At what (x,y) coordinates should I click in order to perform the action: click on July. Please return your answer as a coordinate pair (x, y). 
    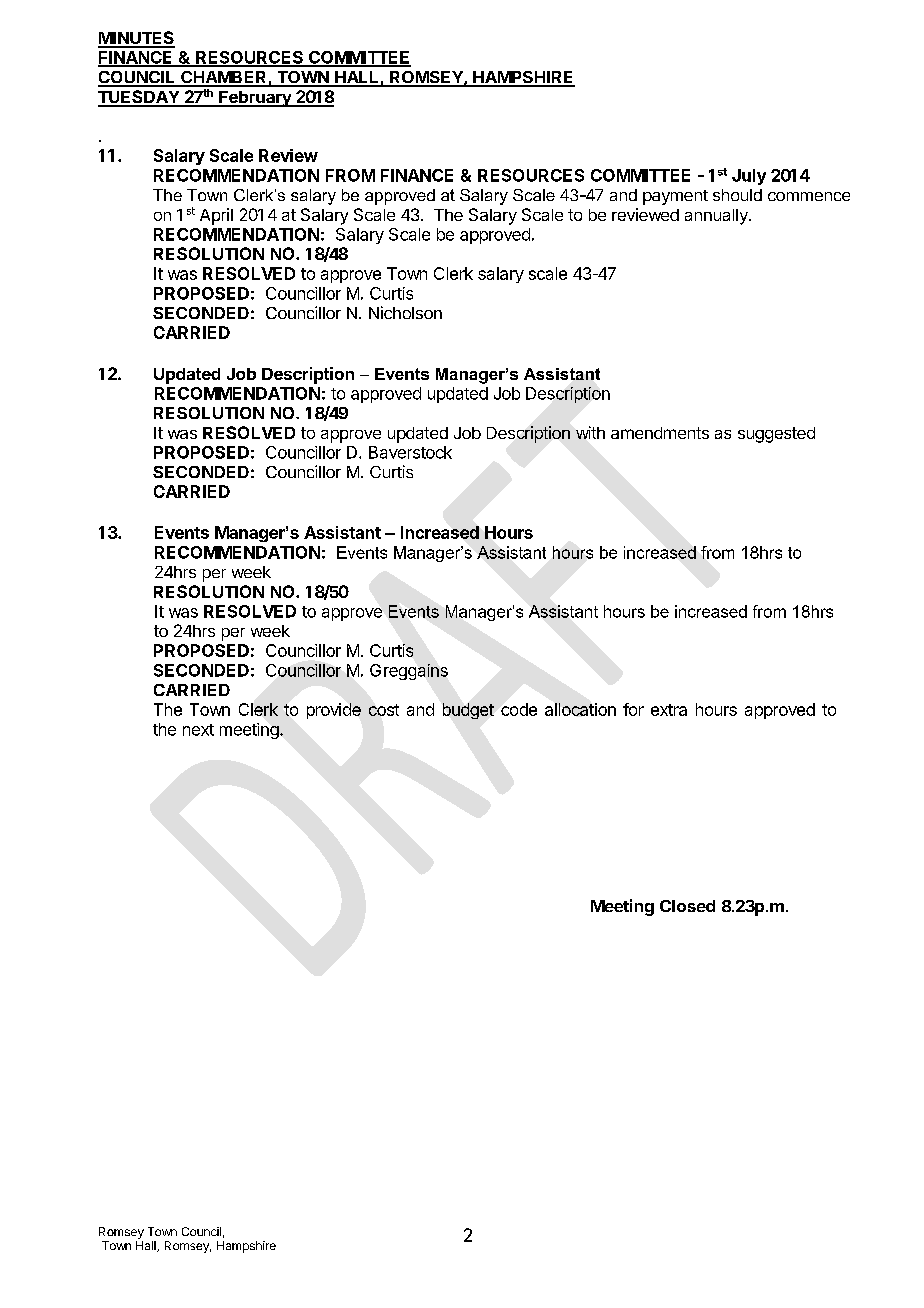
    Looking at the image, I should click on (749, 177).
